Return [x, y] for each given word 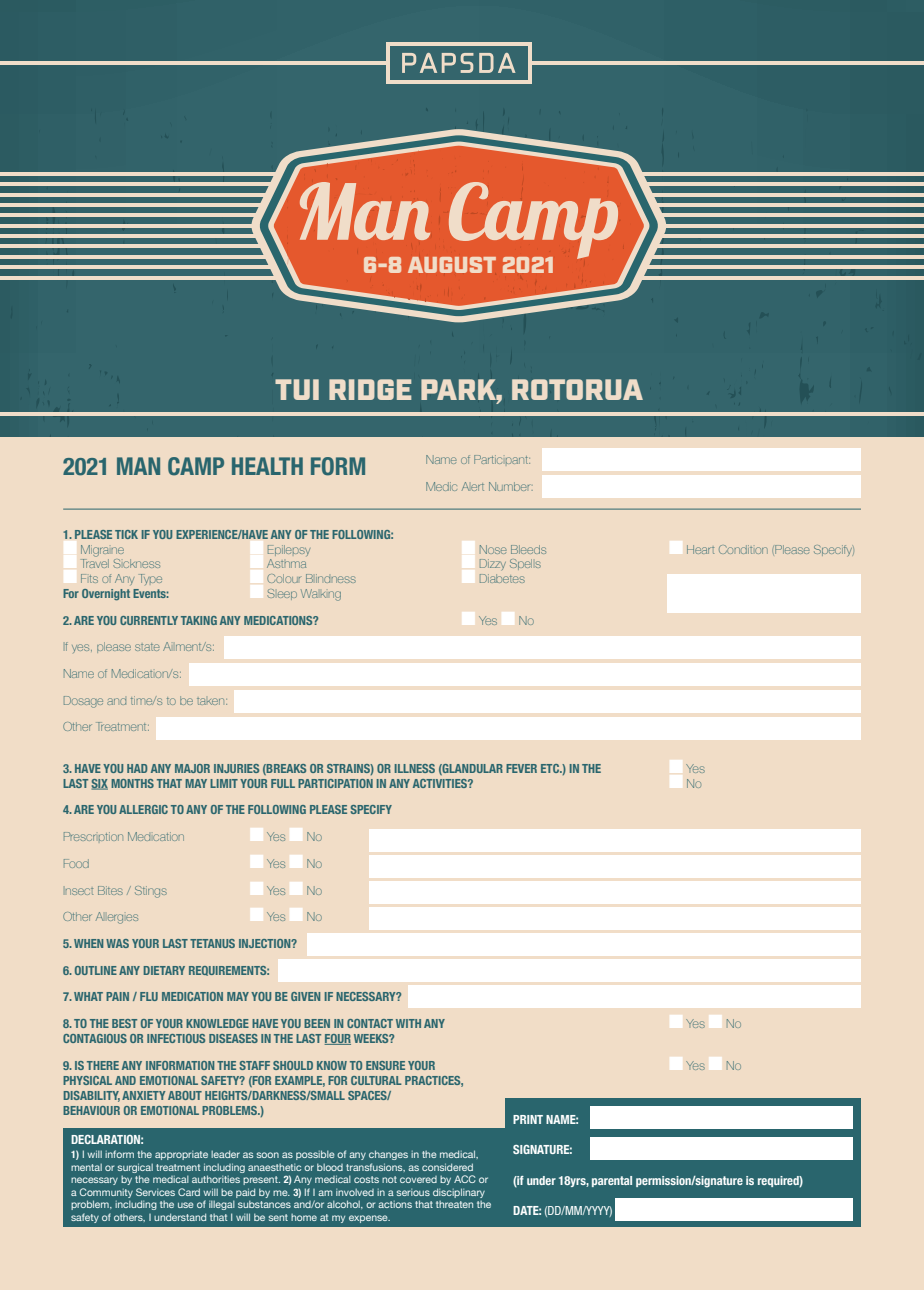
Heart [700, 549]
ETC [551, 768]
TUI [297, 389]
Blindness [331, 578]
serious [413, 1192]
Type [150, 579]
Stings [151, 892]
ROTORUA [577, 389]
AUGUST [452, 265]
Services [155, 1192]
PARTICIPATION [335, 783]
